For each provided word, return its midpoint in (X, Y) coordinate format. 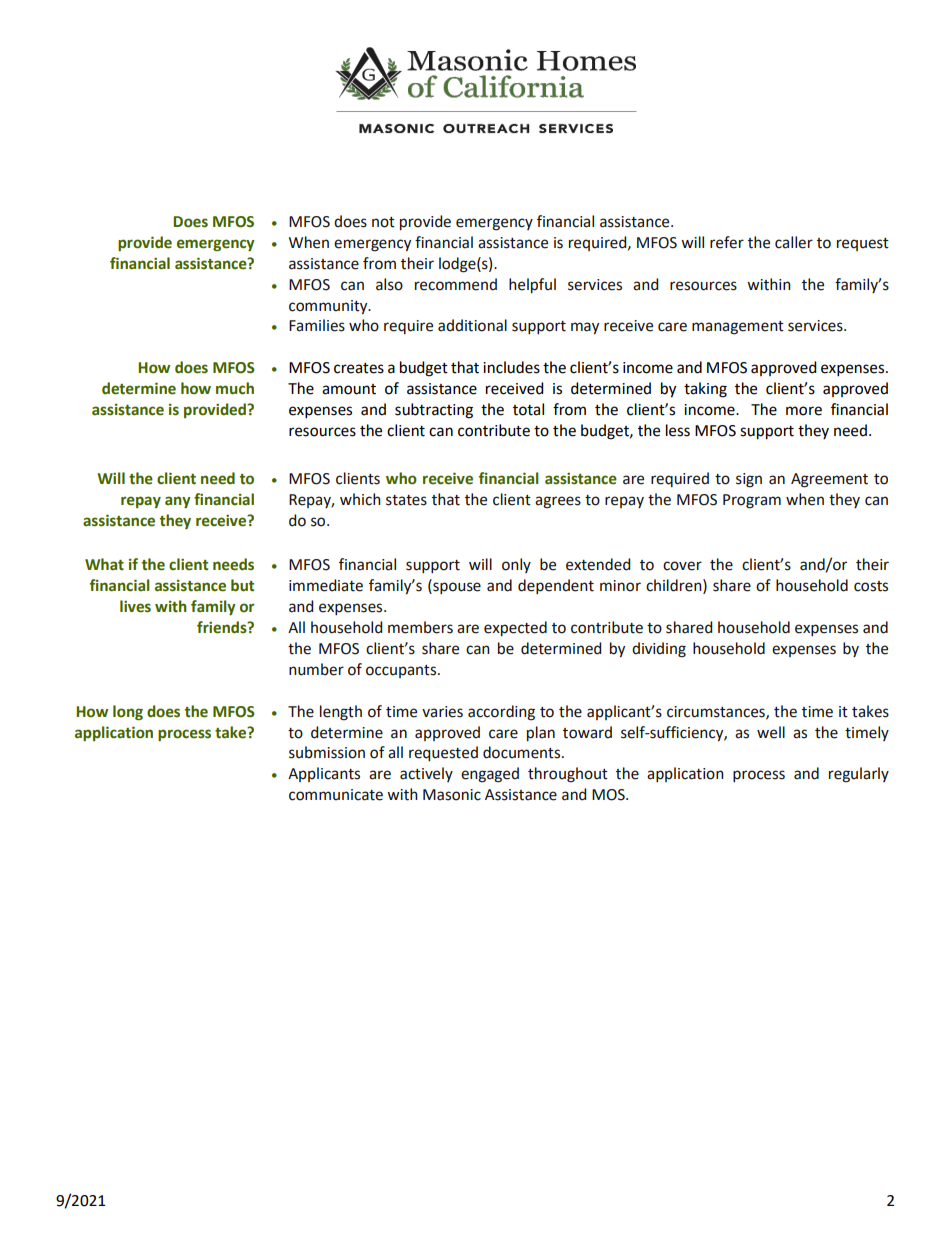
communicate (336, 795)
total (528, 409)
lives (135, 606)
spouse (456, 588)
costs (871, 586)
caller (794, 242)
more (804, 411)
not (383, 222)
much (235, 388)
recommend (456, 284)
